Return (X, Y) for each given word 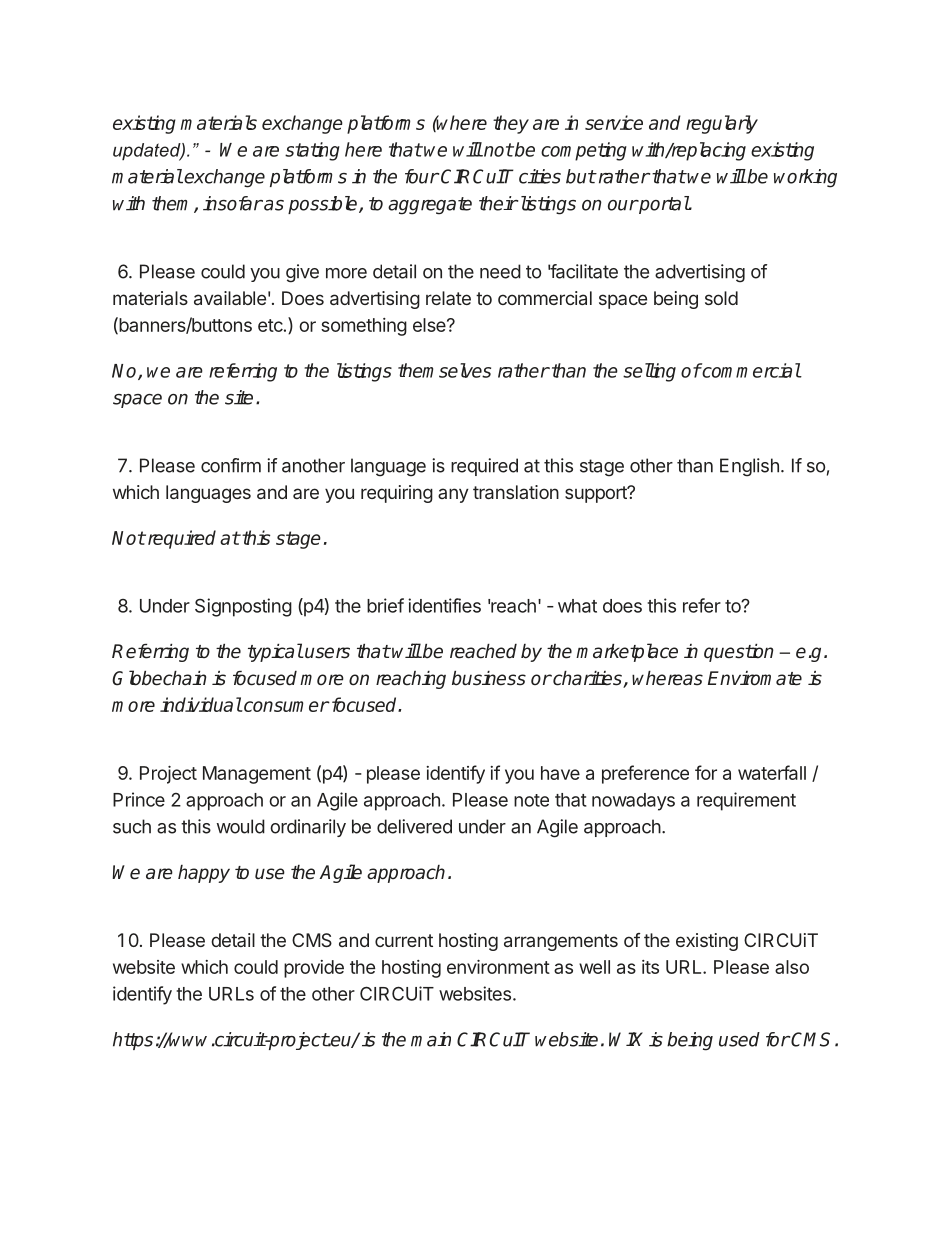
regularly (722, 124)
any (453, 495)
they (511, 124)
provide (314, 969)
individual (201, 704)
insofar (233, 203)
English (749, 467)
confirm (231, 465)
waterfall (772, 772)
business (489, 678)
